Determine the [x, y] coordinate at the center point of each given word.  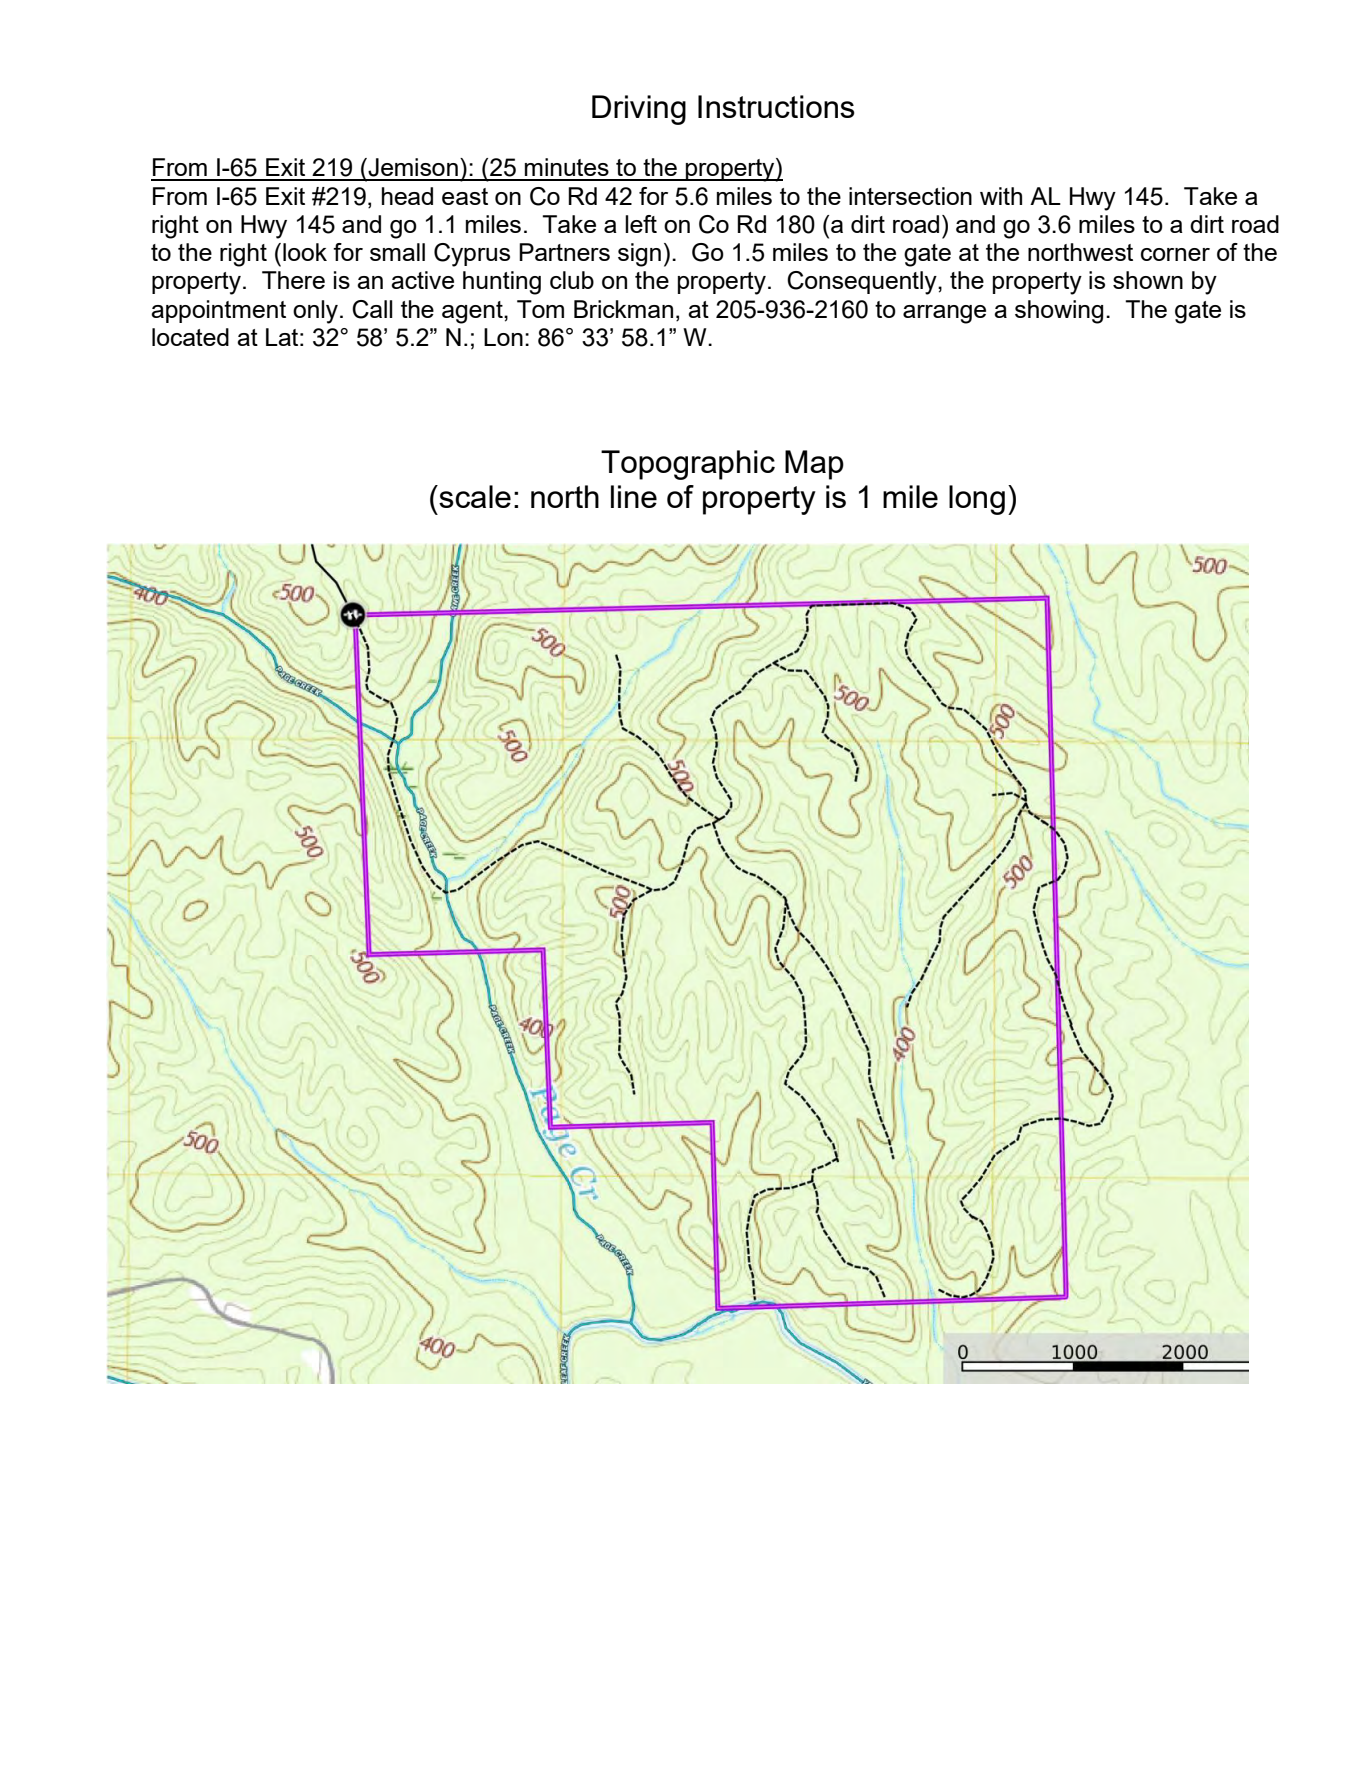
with [1001, 196]
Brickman [623, 309]
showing [1059, 312]
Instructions [776, 106]
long [977, 500]
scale [474, 496]
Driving [639, 110]
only [315, 312]
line [634, 496]
